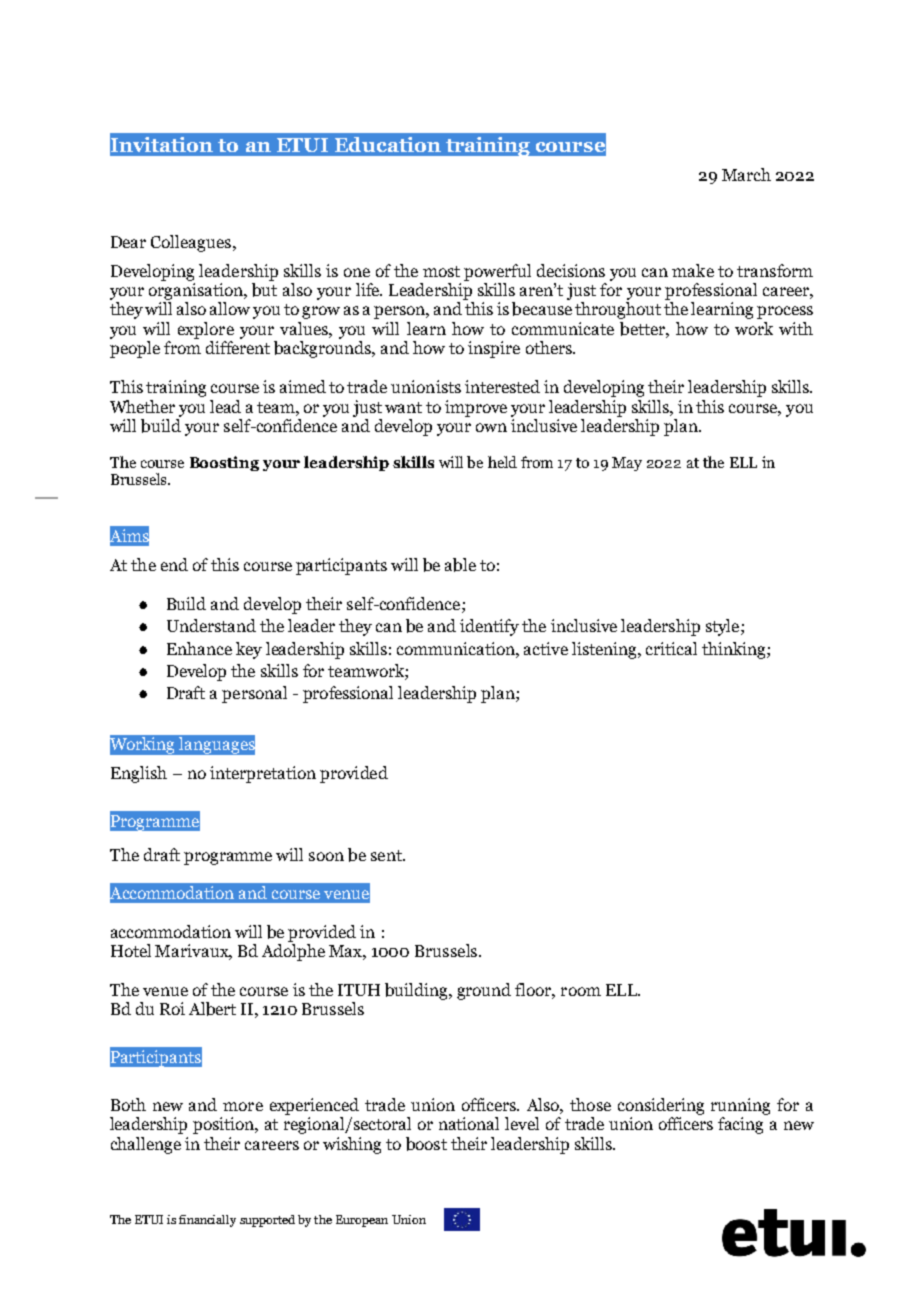 The image size is (924, 1308). What do you see at coordinates (388, 144) in the image?
I see `Education` at bounding box center [388, 144].
